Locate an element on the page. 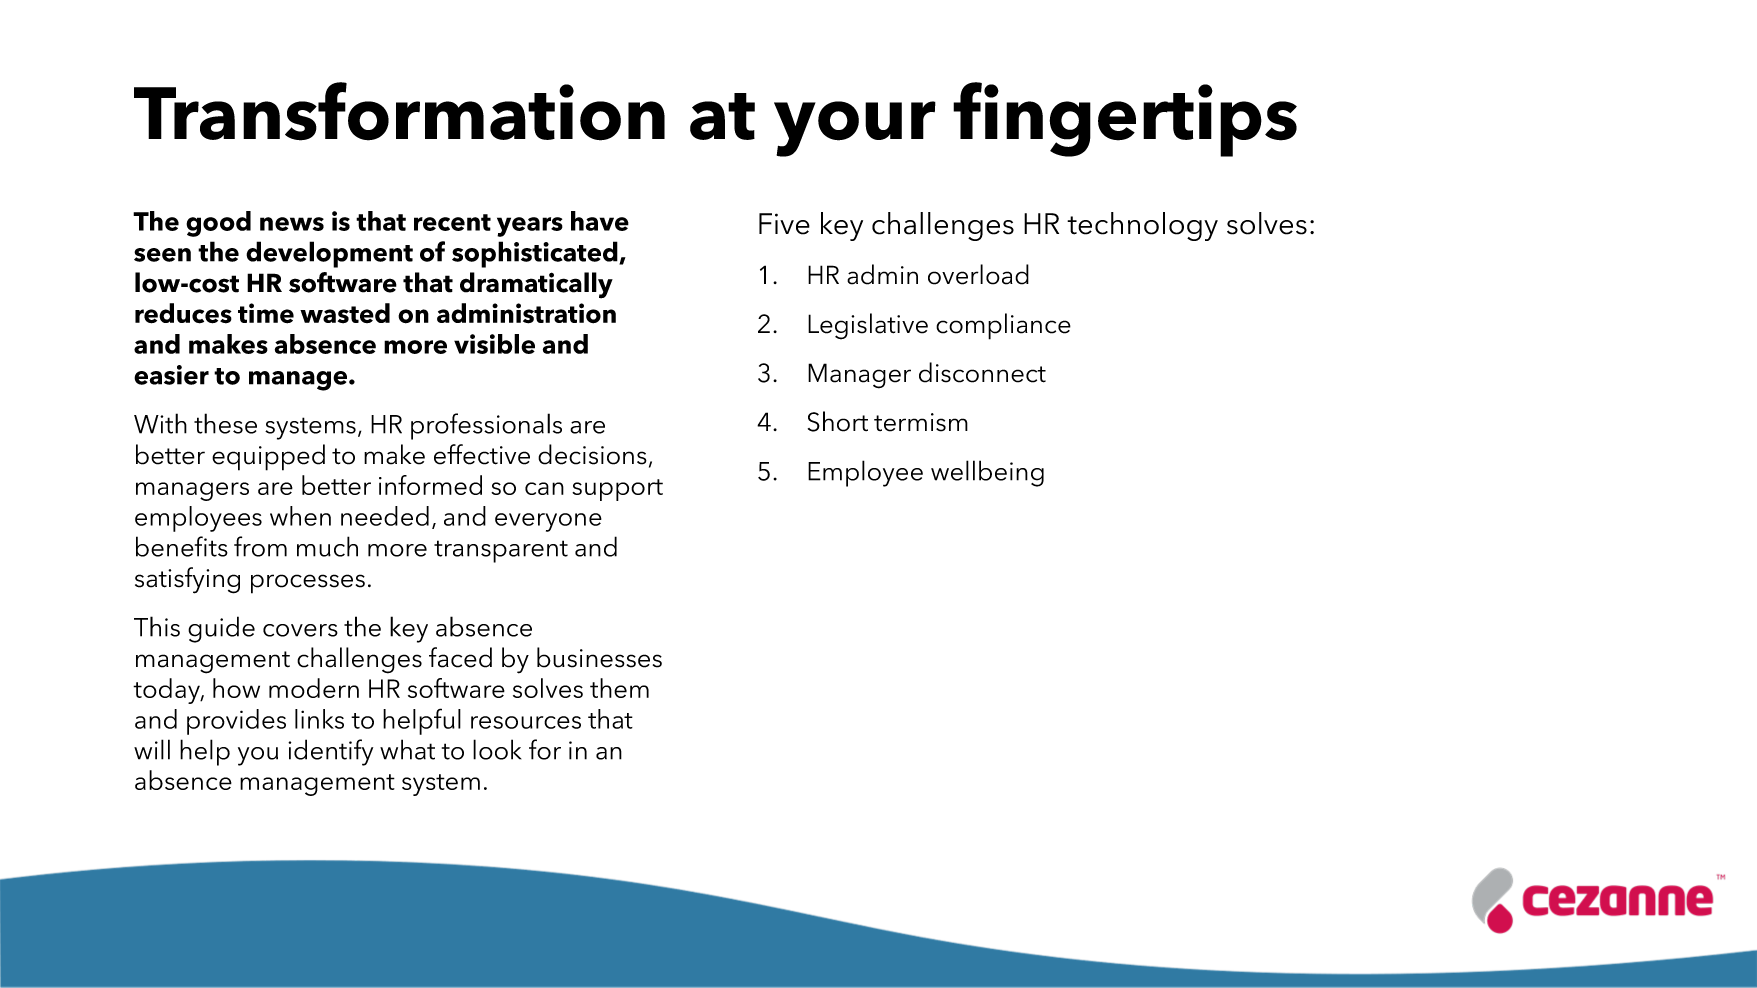  fingertips is located at coordinates (1125, 119).
